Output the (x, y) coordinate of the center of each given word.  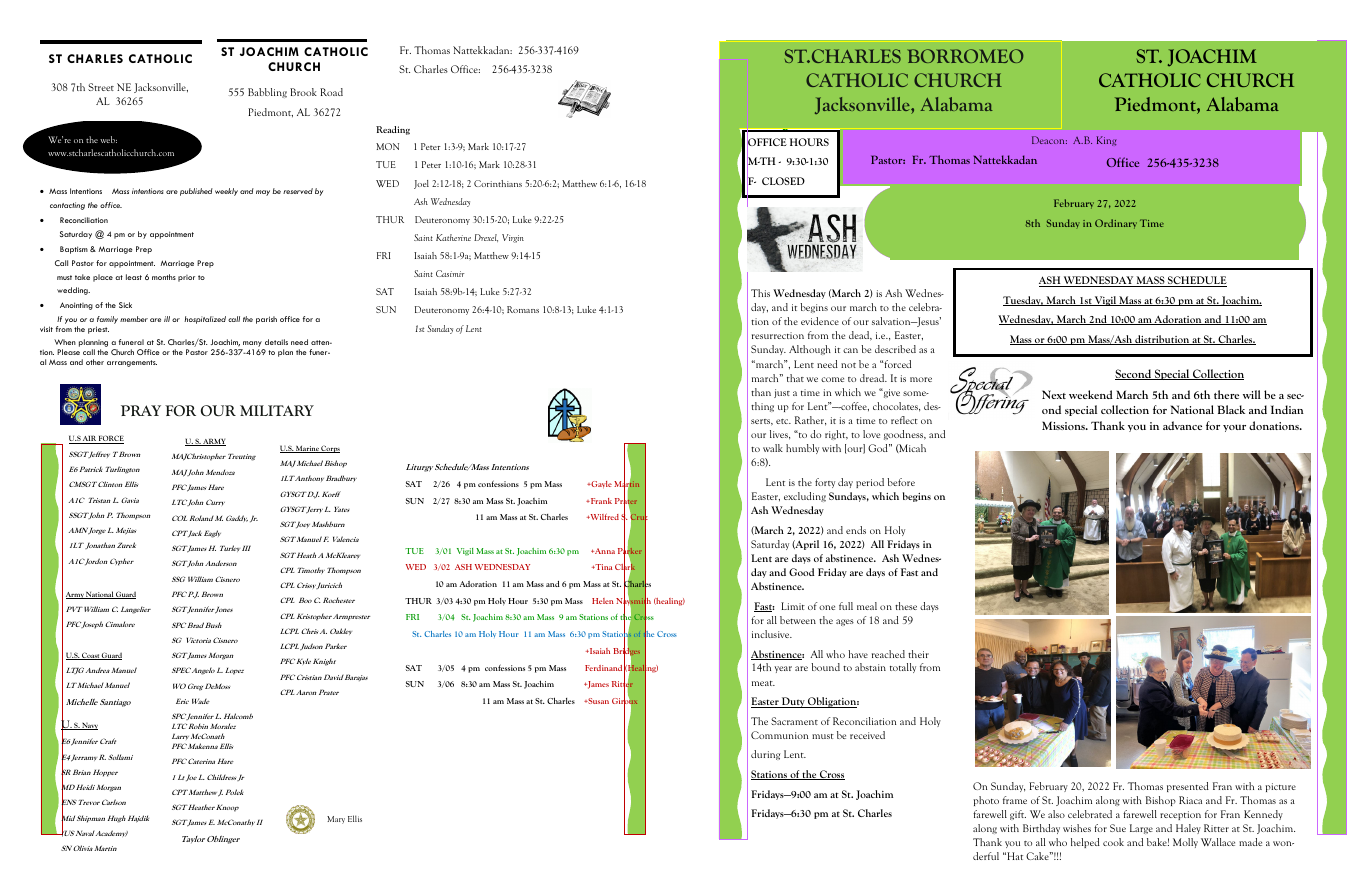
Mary (336, 820)
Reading (393, 130)
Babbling (267, 93)
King (1107, 141)
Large (1141, 829)
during (766, 755)
